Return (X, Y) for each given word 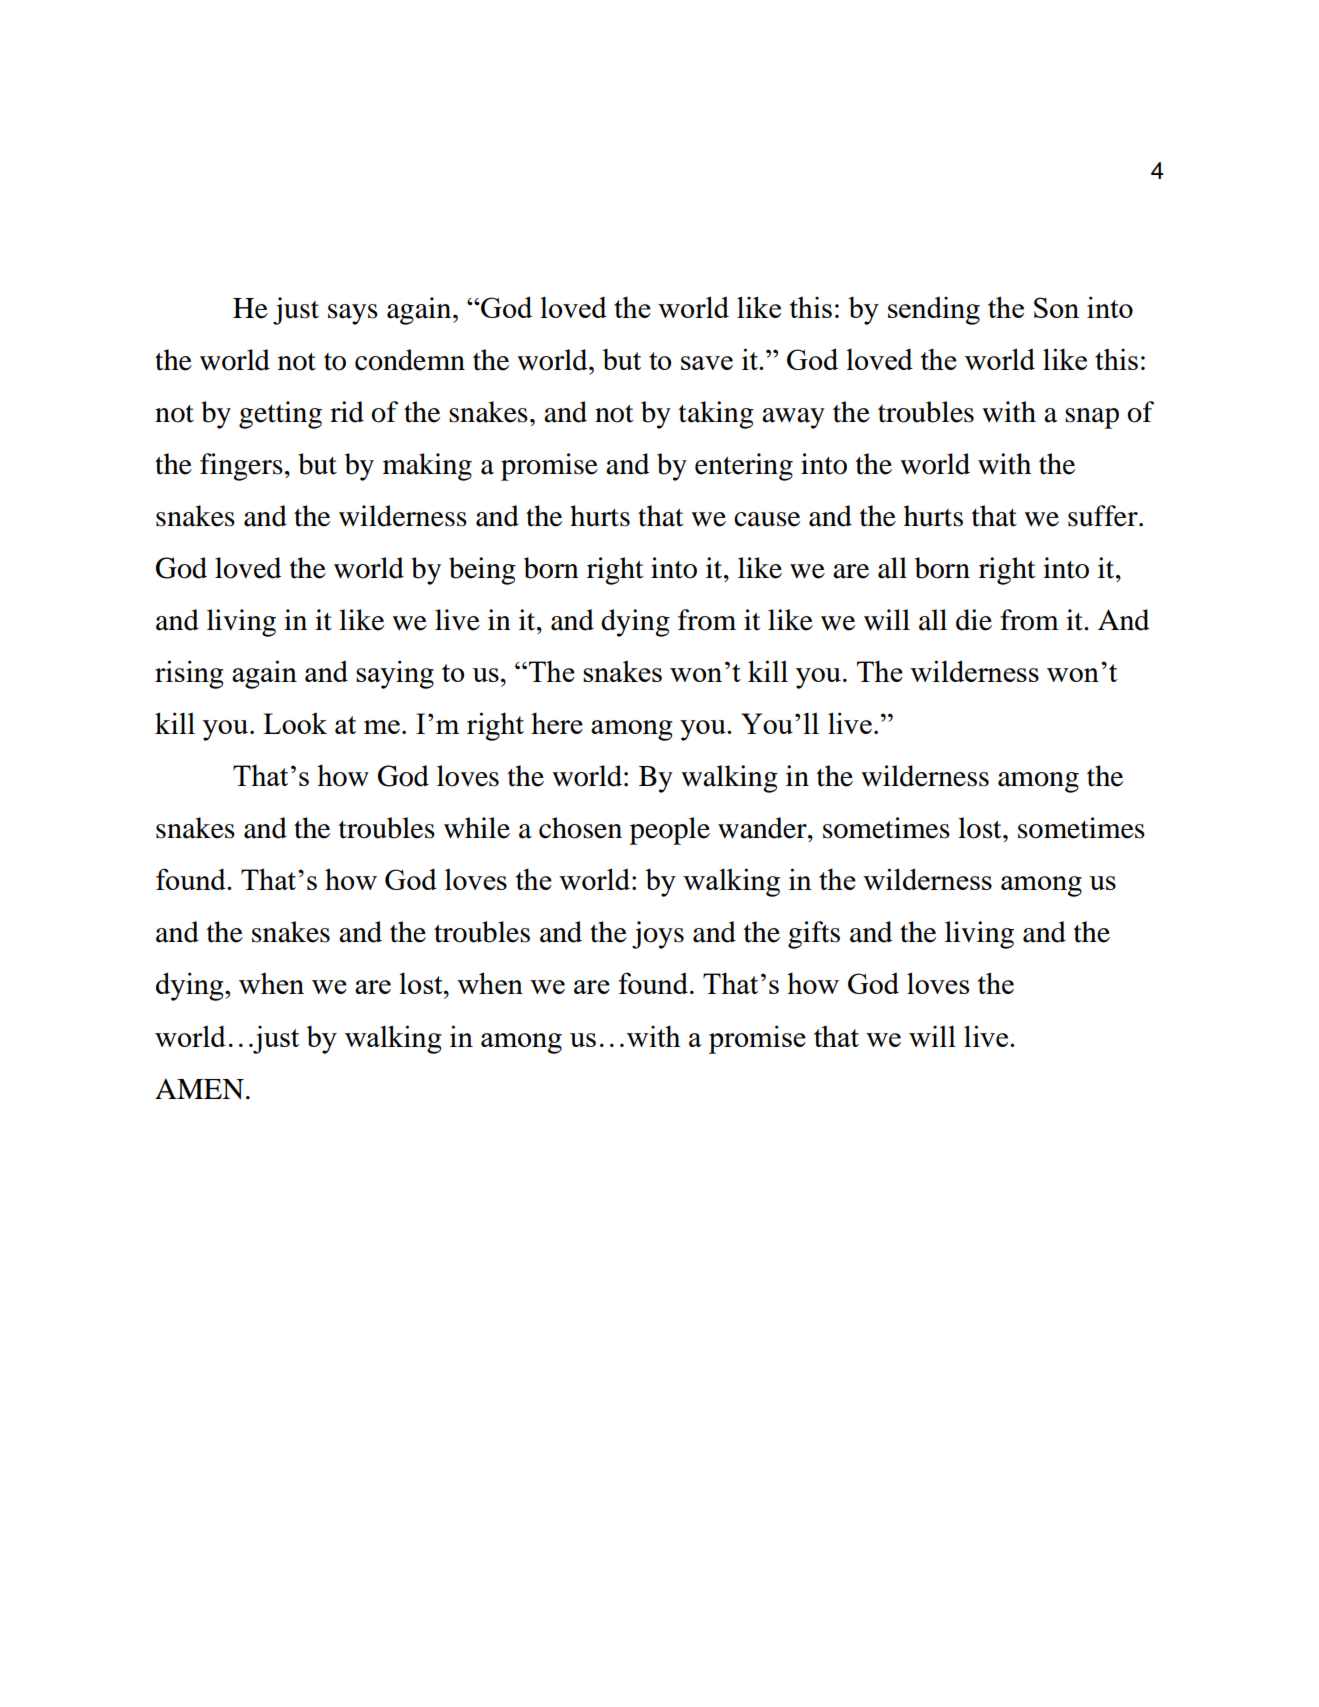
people (670, 831)
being (482, 571)
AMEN (199, 1089)
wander (763, 828)
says (353, 314)
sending (934, 311)
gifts (814, 935)
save (707, 363)
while (477, 828)
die (974, 620)
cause (767, 519)
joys (658, 935)
